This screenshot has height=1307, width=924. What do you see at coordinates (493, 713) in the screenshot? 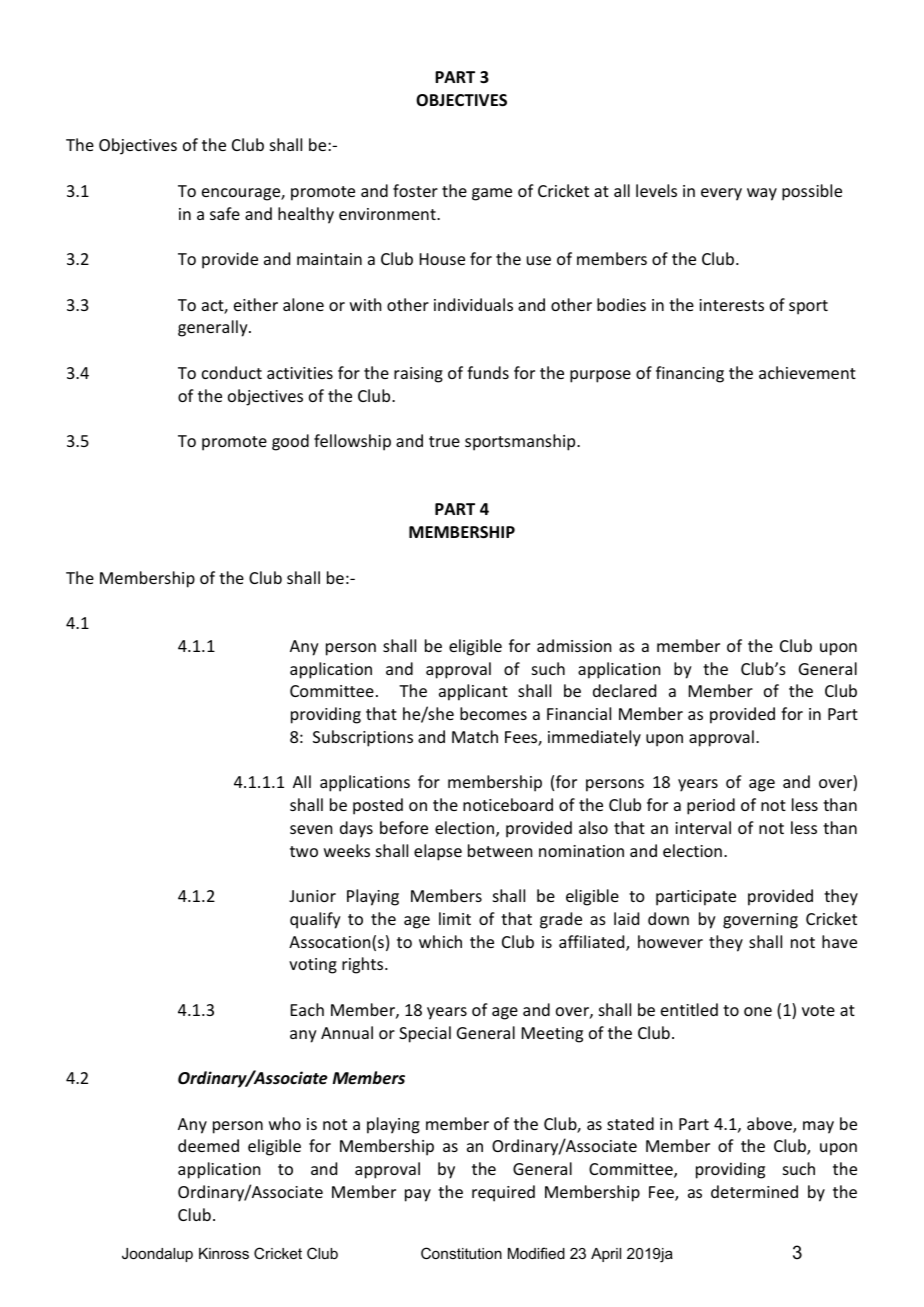
I see `becomes` at bounding box center [493, 713].
